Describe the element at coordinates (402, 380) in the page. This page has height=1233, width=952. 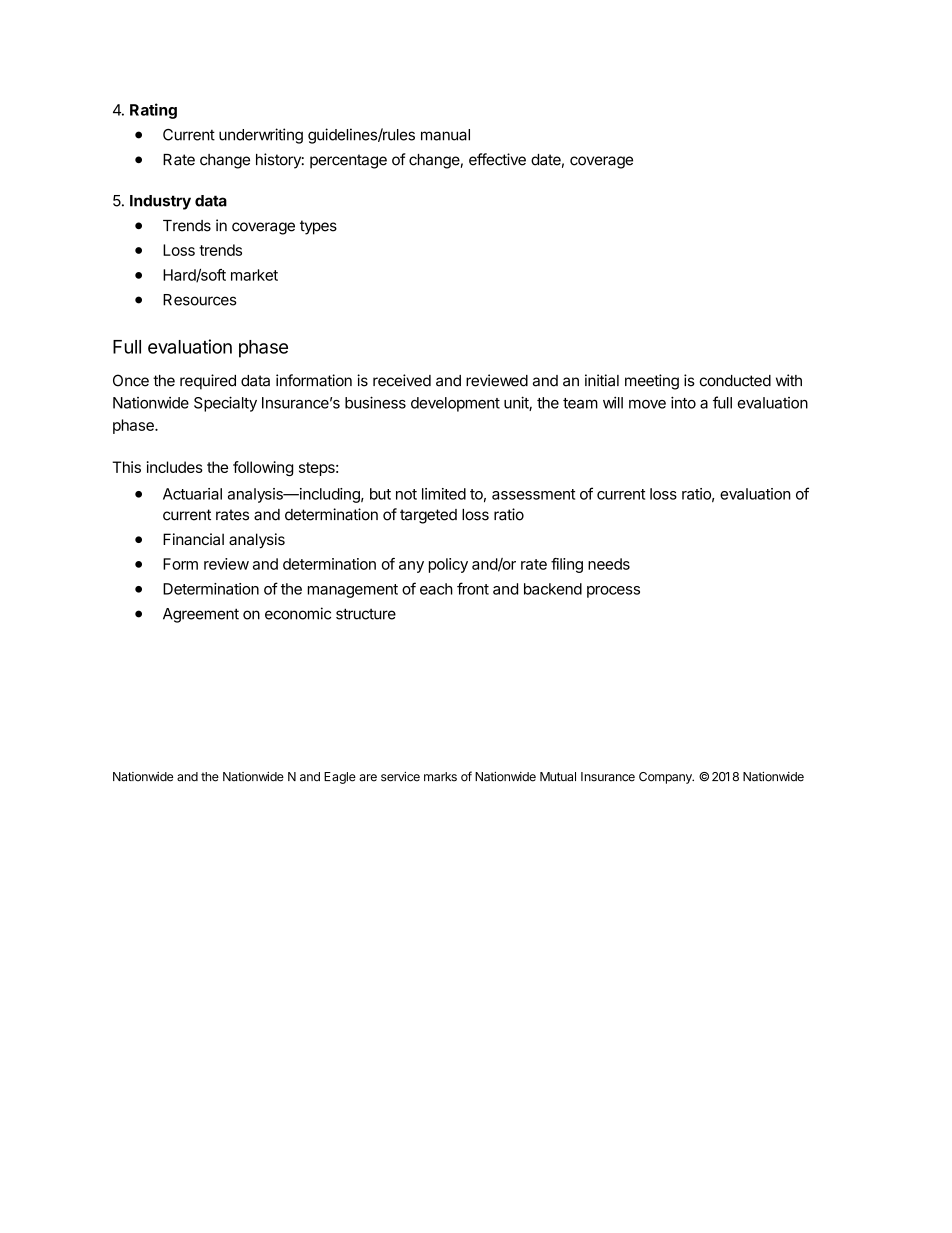
I see `received` at that location.
